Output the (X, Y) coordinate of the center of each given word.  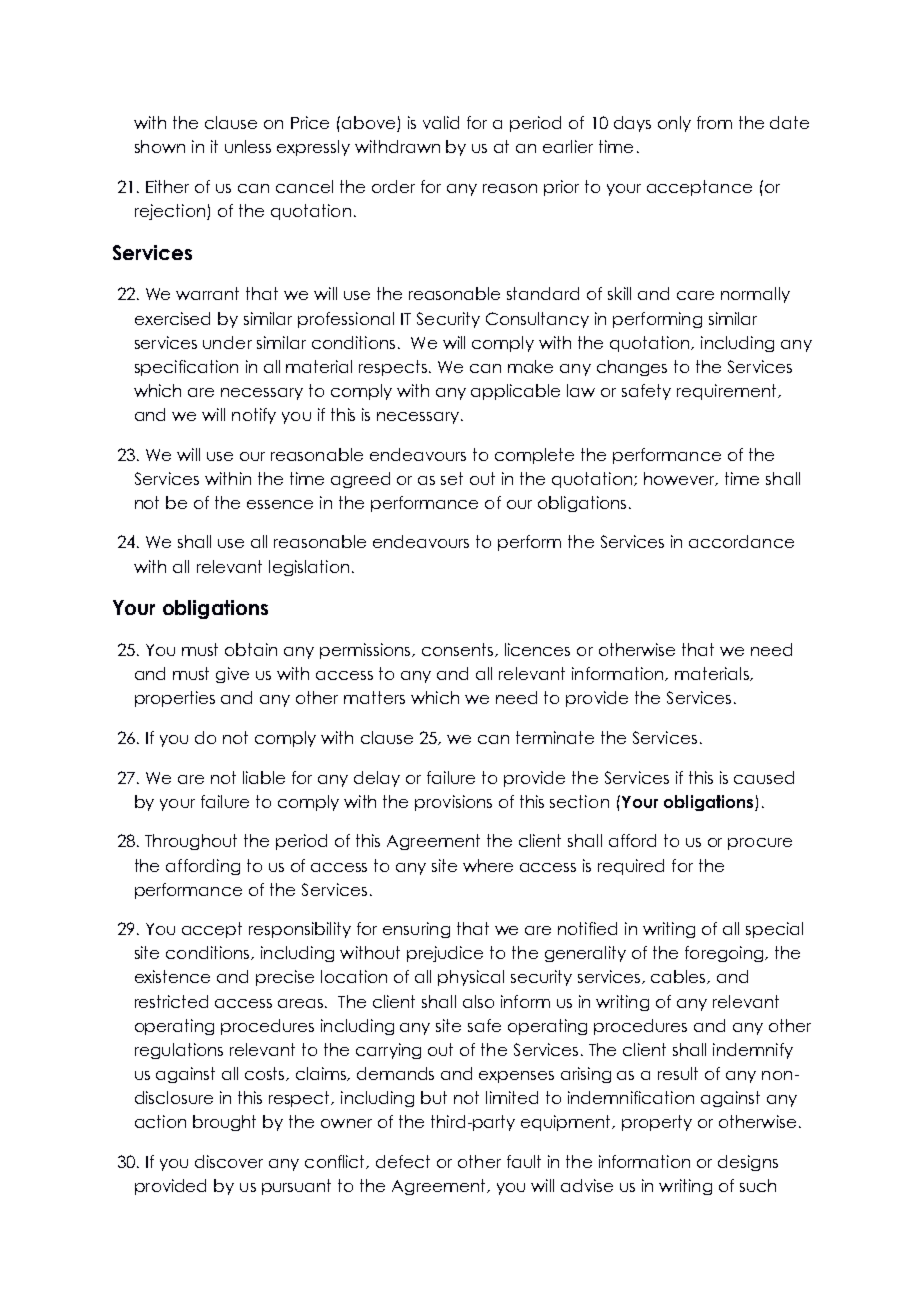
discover (229, 1161)
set (452, 478)
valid (441, 122)
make (530, 366)
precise (285, 978)
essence (280, 504)
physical (471, 978)
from (714, 122)
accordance (741, 541)
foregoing (725, 954)
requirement (728, 392)
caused (764, 777)
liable (264, 777)
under (227, 342)
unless (248, 146)
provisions (453, 803)
